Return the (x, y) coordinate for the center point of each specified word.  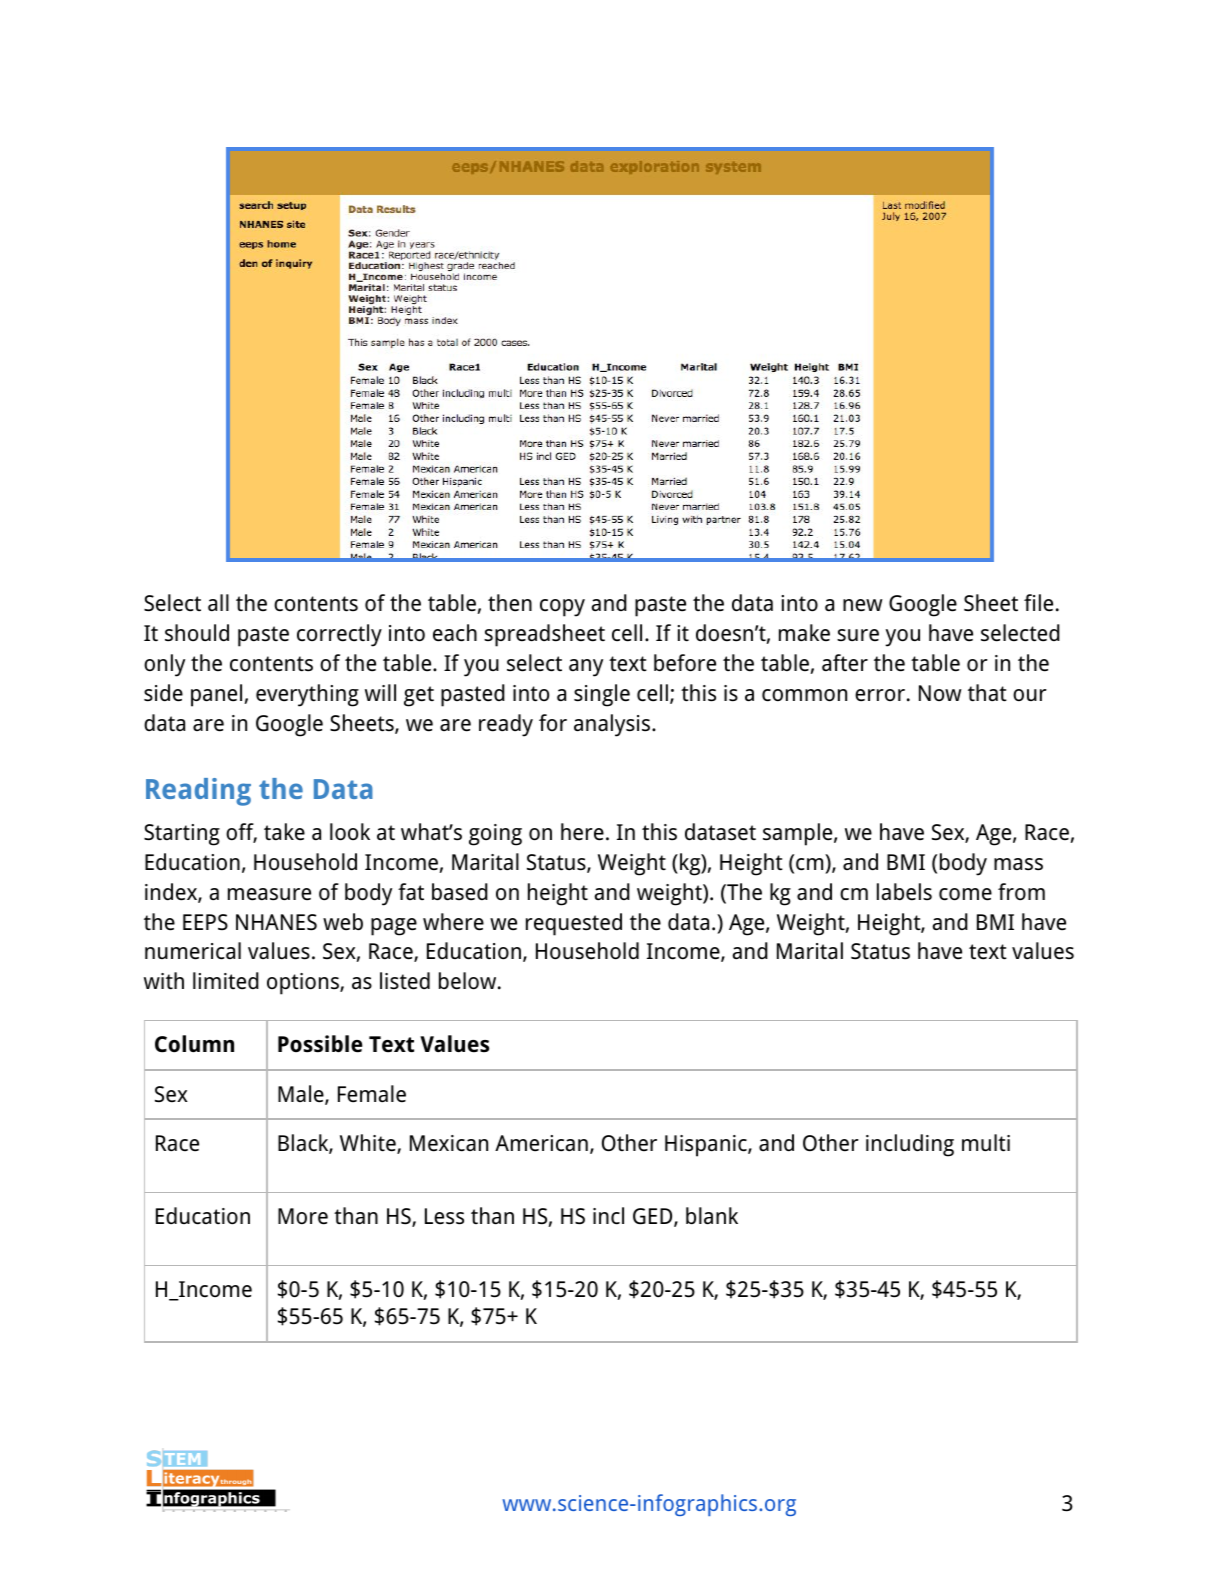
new (863, 605)
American (541, 1143)
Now (940, 693)
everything (307, 695)
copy (562, 608)
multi (986, 1143)
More (303, 1216)
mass (1018, 864)
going (495, 835)
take (284, 832)
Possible (320, 1044)
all (218, 602)
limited (226, 981)
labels (904, 892)
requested (574, 924)
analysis (613, 725)
